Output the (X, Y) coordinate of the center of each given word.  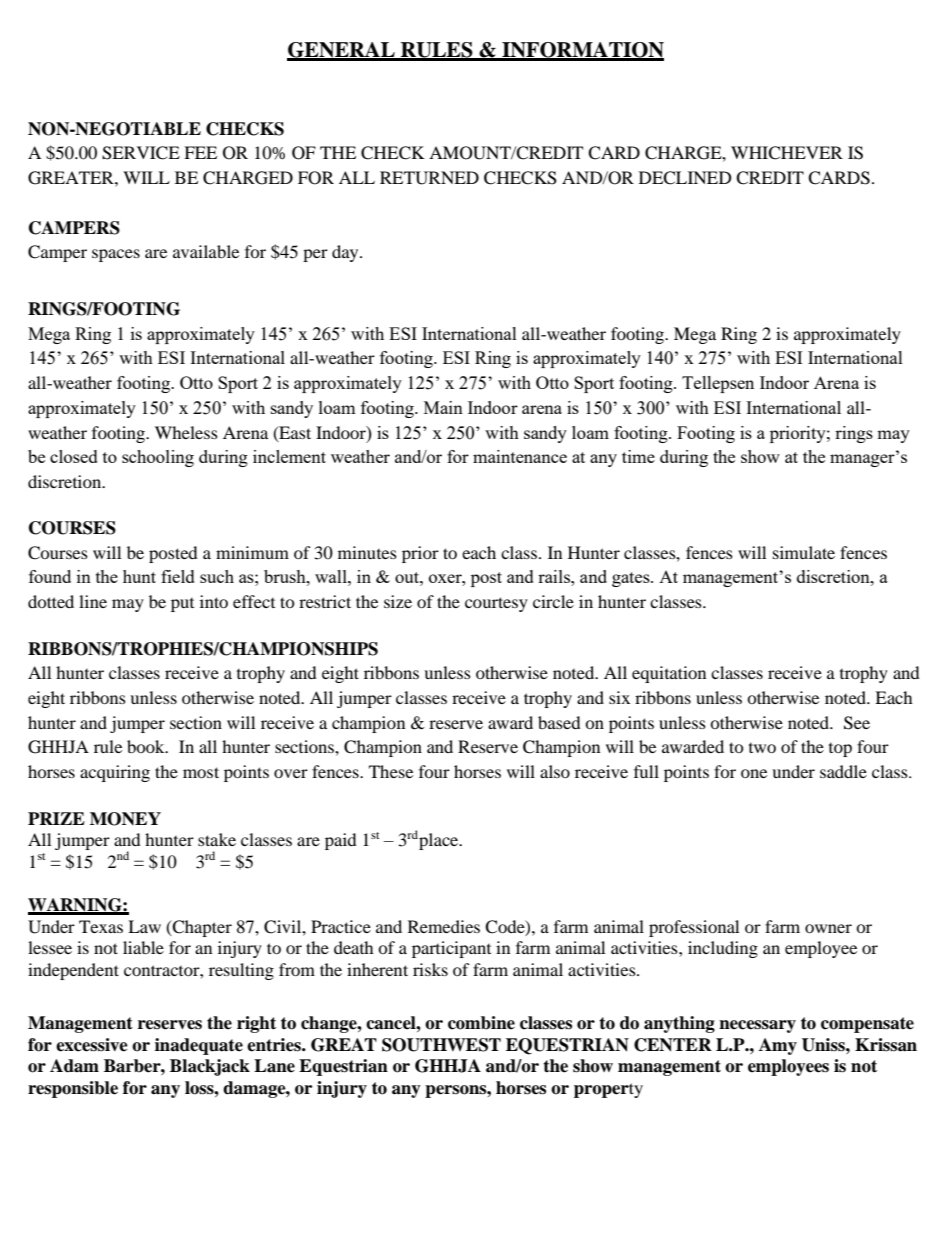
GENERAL (342, 51)
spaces (116, 255)
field (178, 576)
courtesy (496, 604)
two (762, 748)
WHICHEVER (787, 153)
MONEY (125, 819)
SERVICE (141, 153)
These (391, 771)
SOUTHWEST (441, 1045)
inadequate (199, 1046)
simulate (804, 552)
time (638, 456)
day (346, 253)
